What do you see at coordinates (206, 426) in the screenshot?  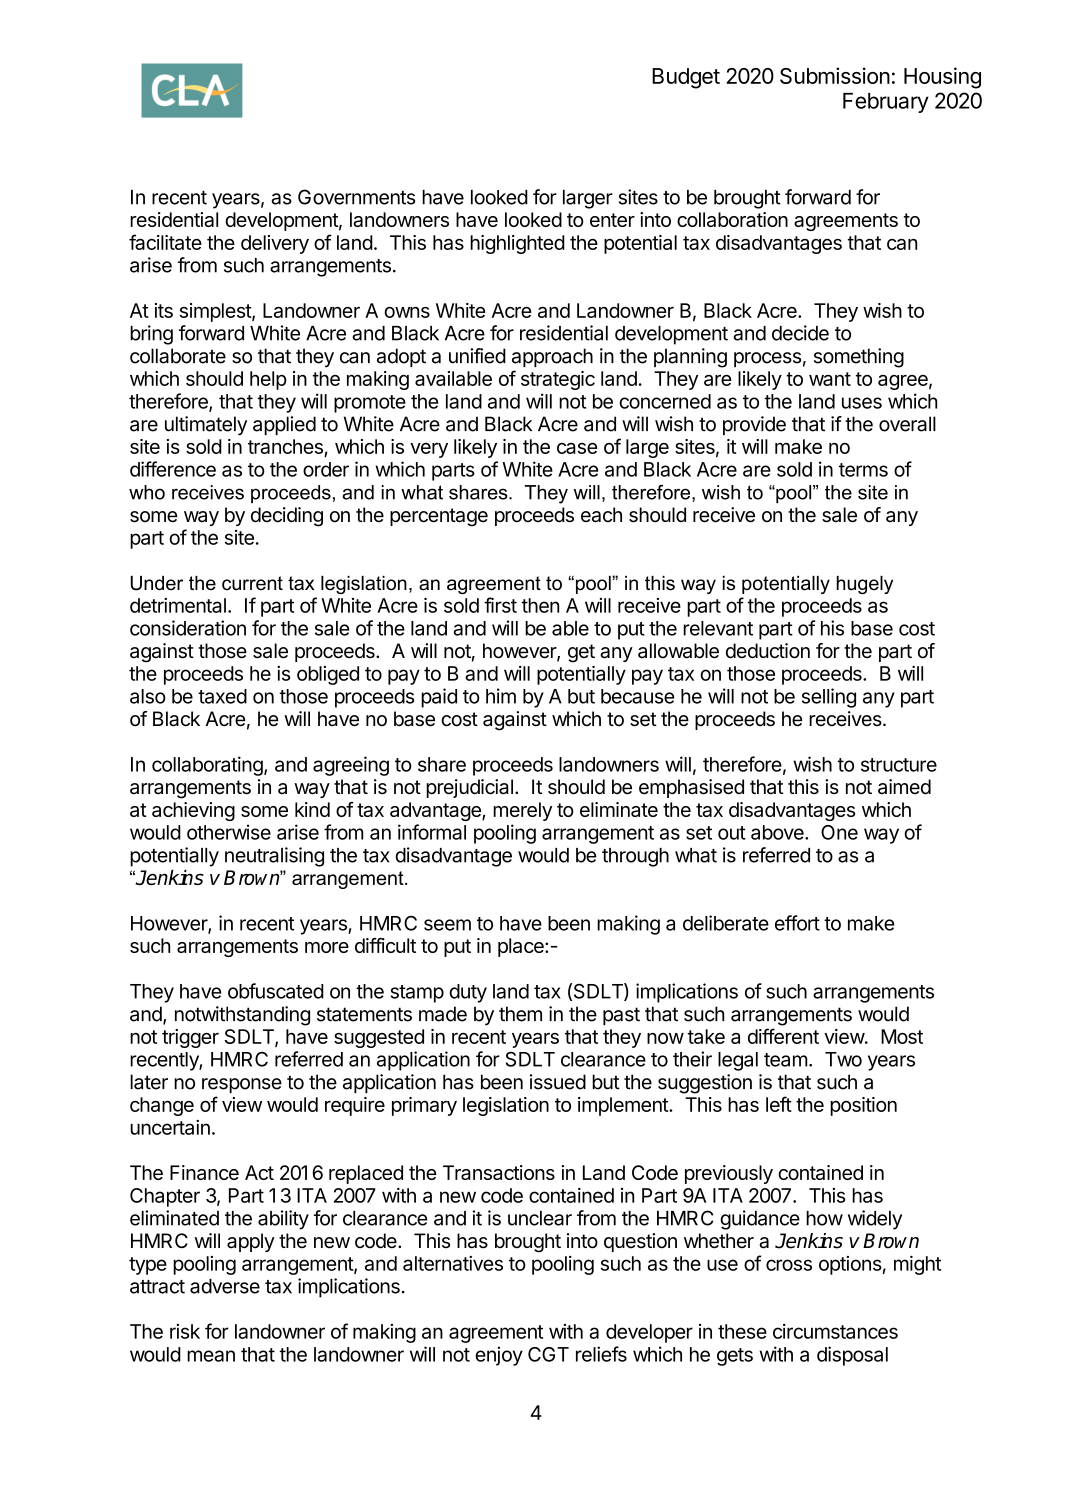 I see `ultimately` at bounding box center [206, 426].
